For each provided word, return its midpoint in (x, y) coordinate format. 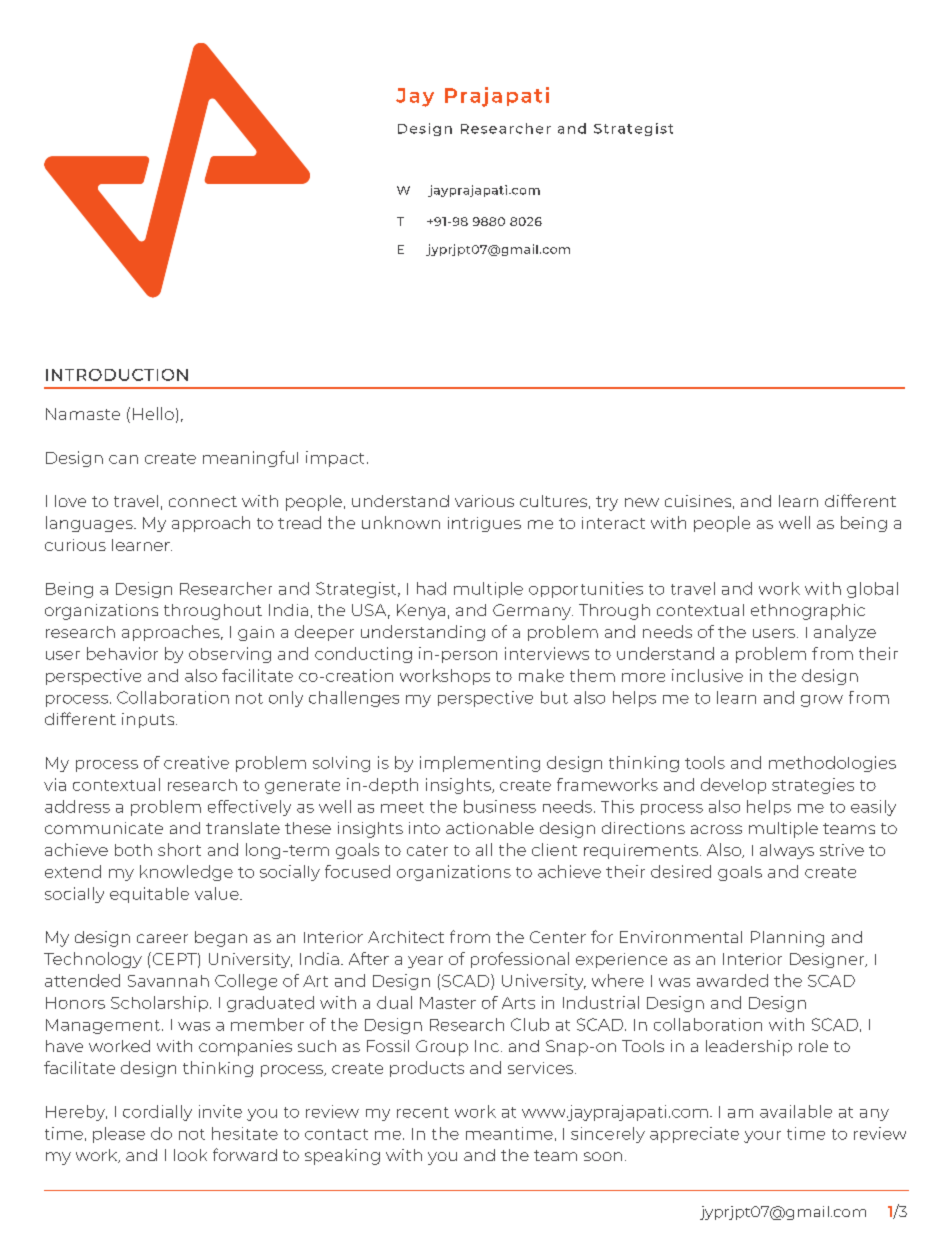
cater (427, 850)
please (119, 1135)
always (787, 851)
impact (335, 459)
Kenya (421, 612)
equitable (149, 895)
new (642, 502)
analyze (845, 633)
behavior (122, 653)
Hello (153, 413)
